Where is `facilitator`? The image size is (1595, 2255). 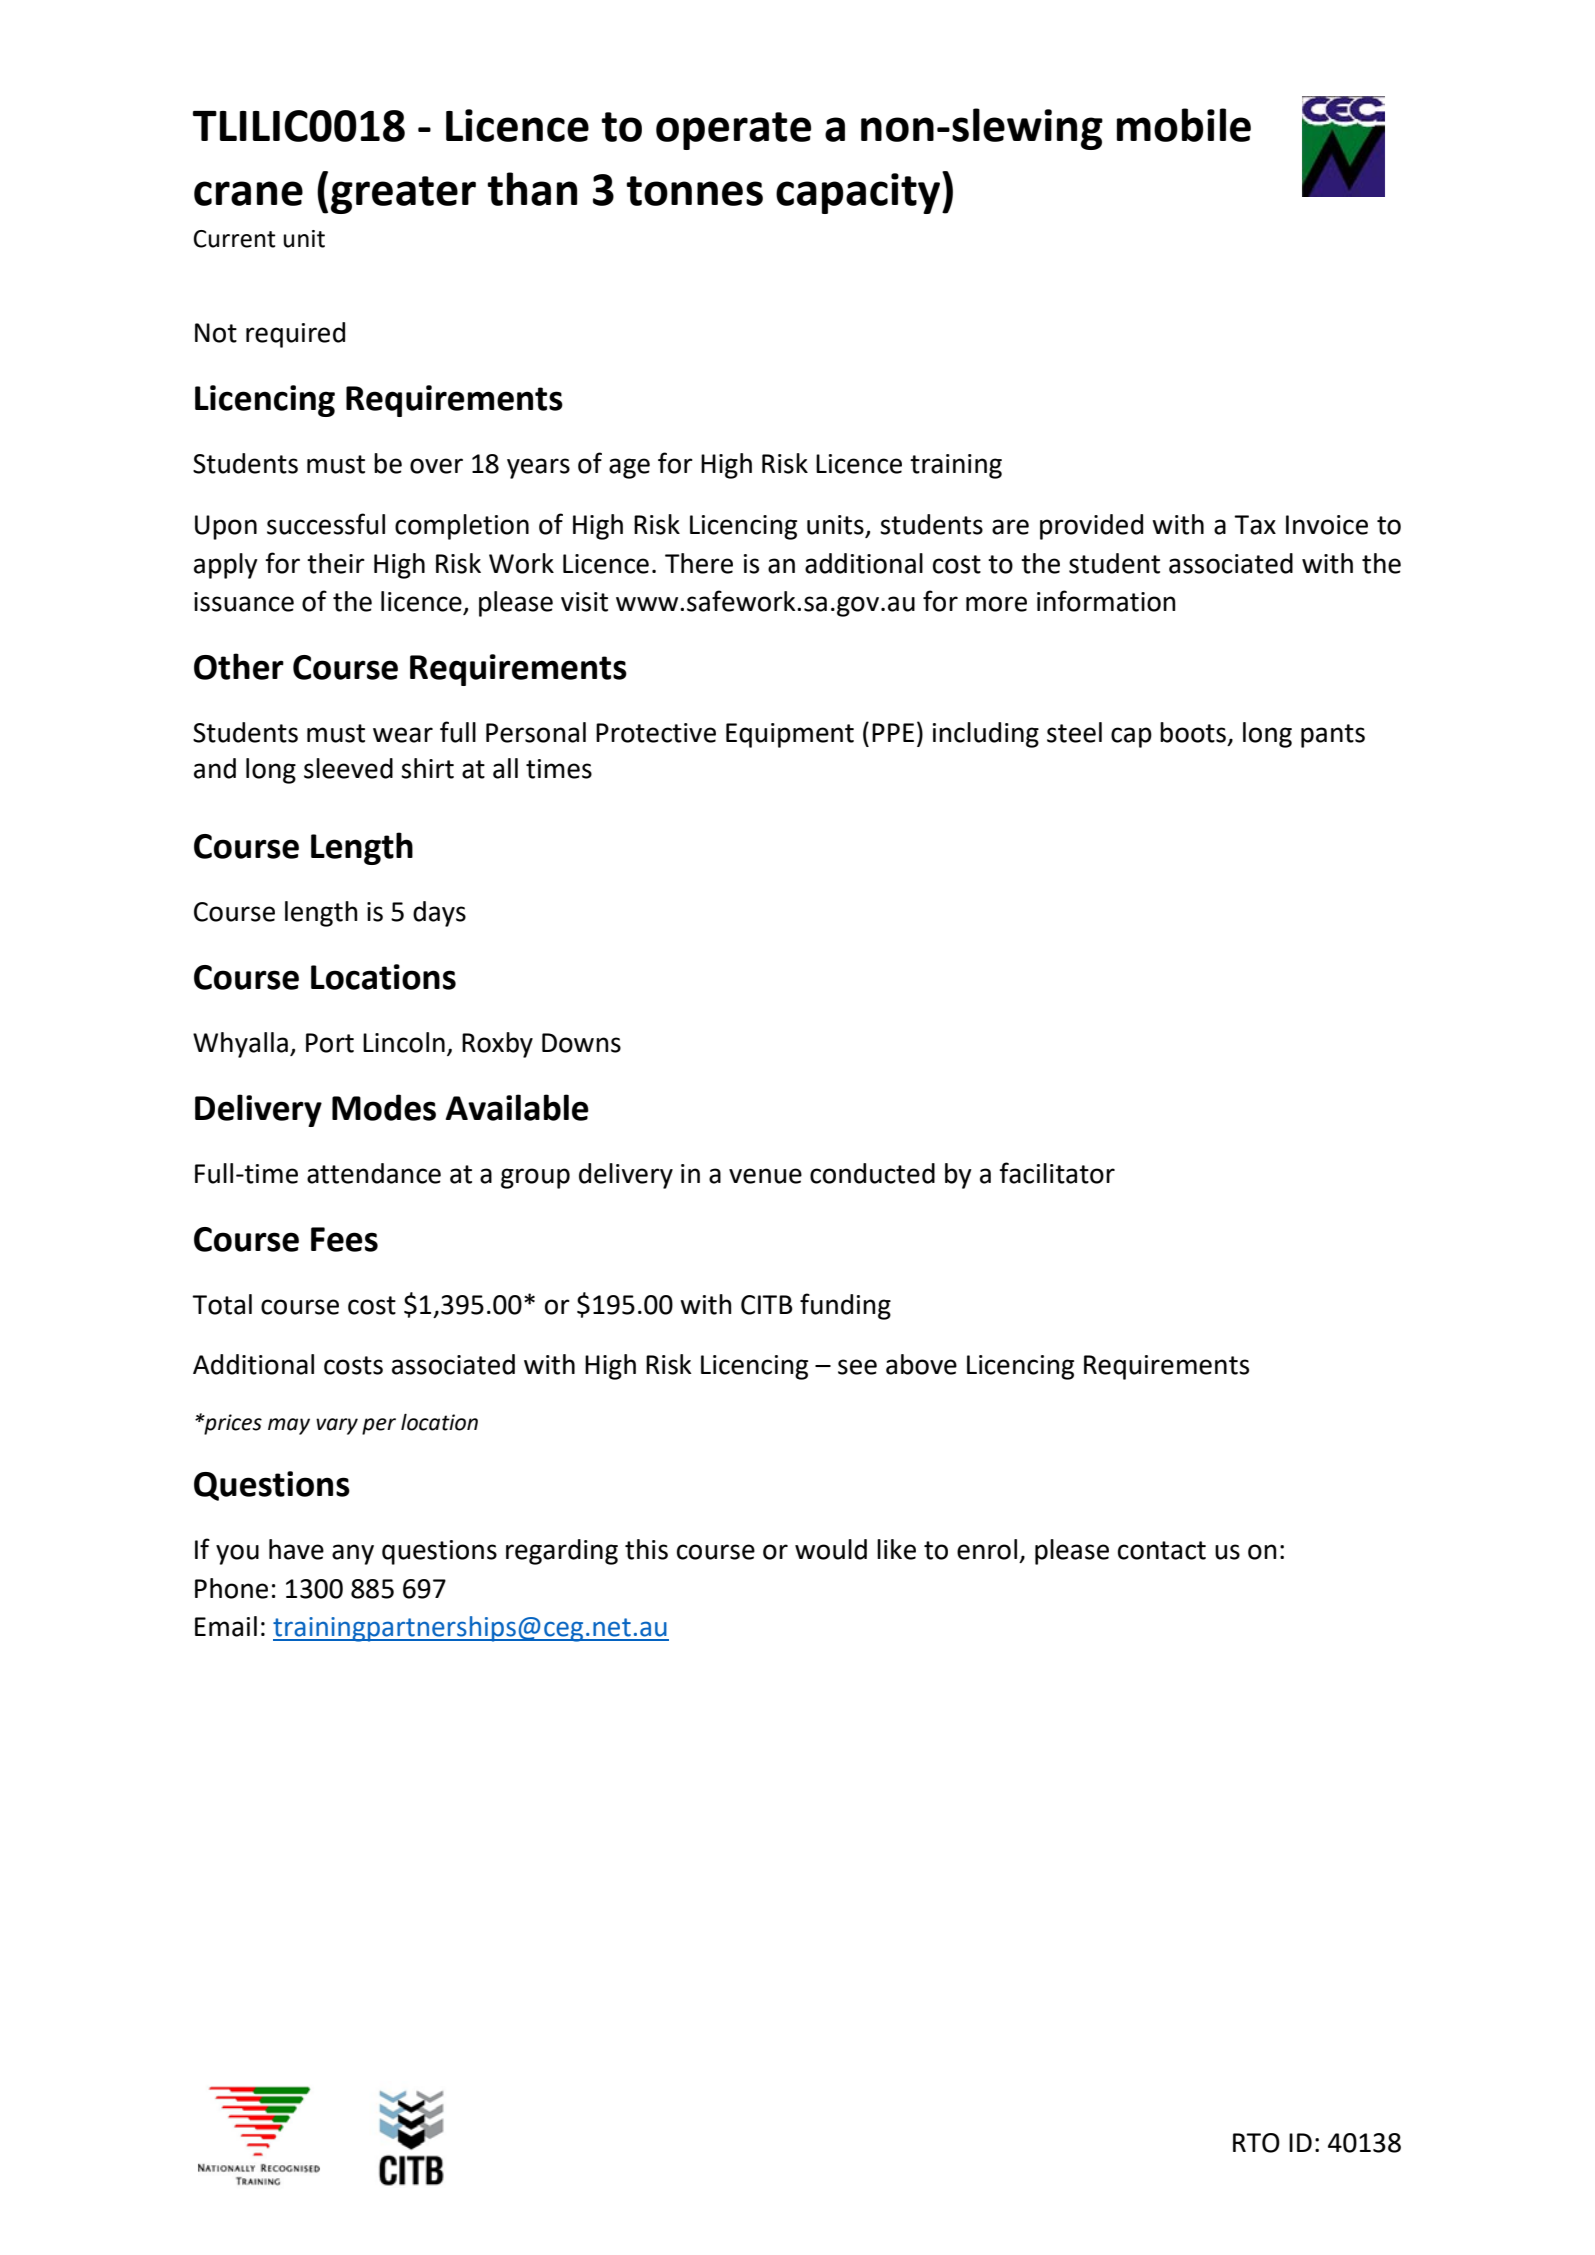 facilitator is located at coordinates (1057, 1173).
